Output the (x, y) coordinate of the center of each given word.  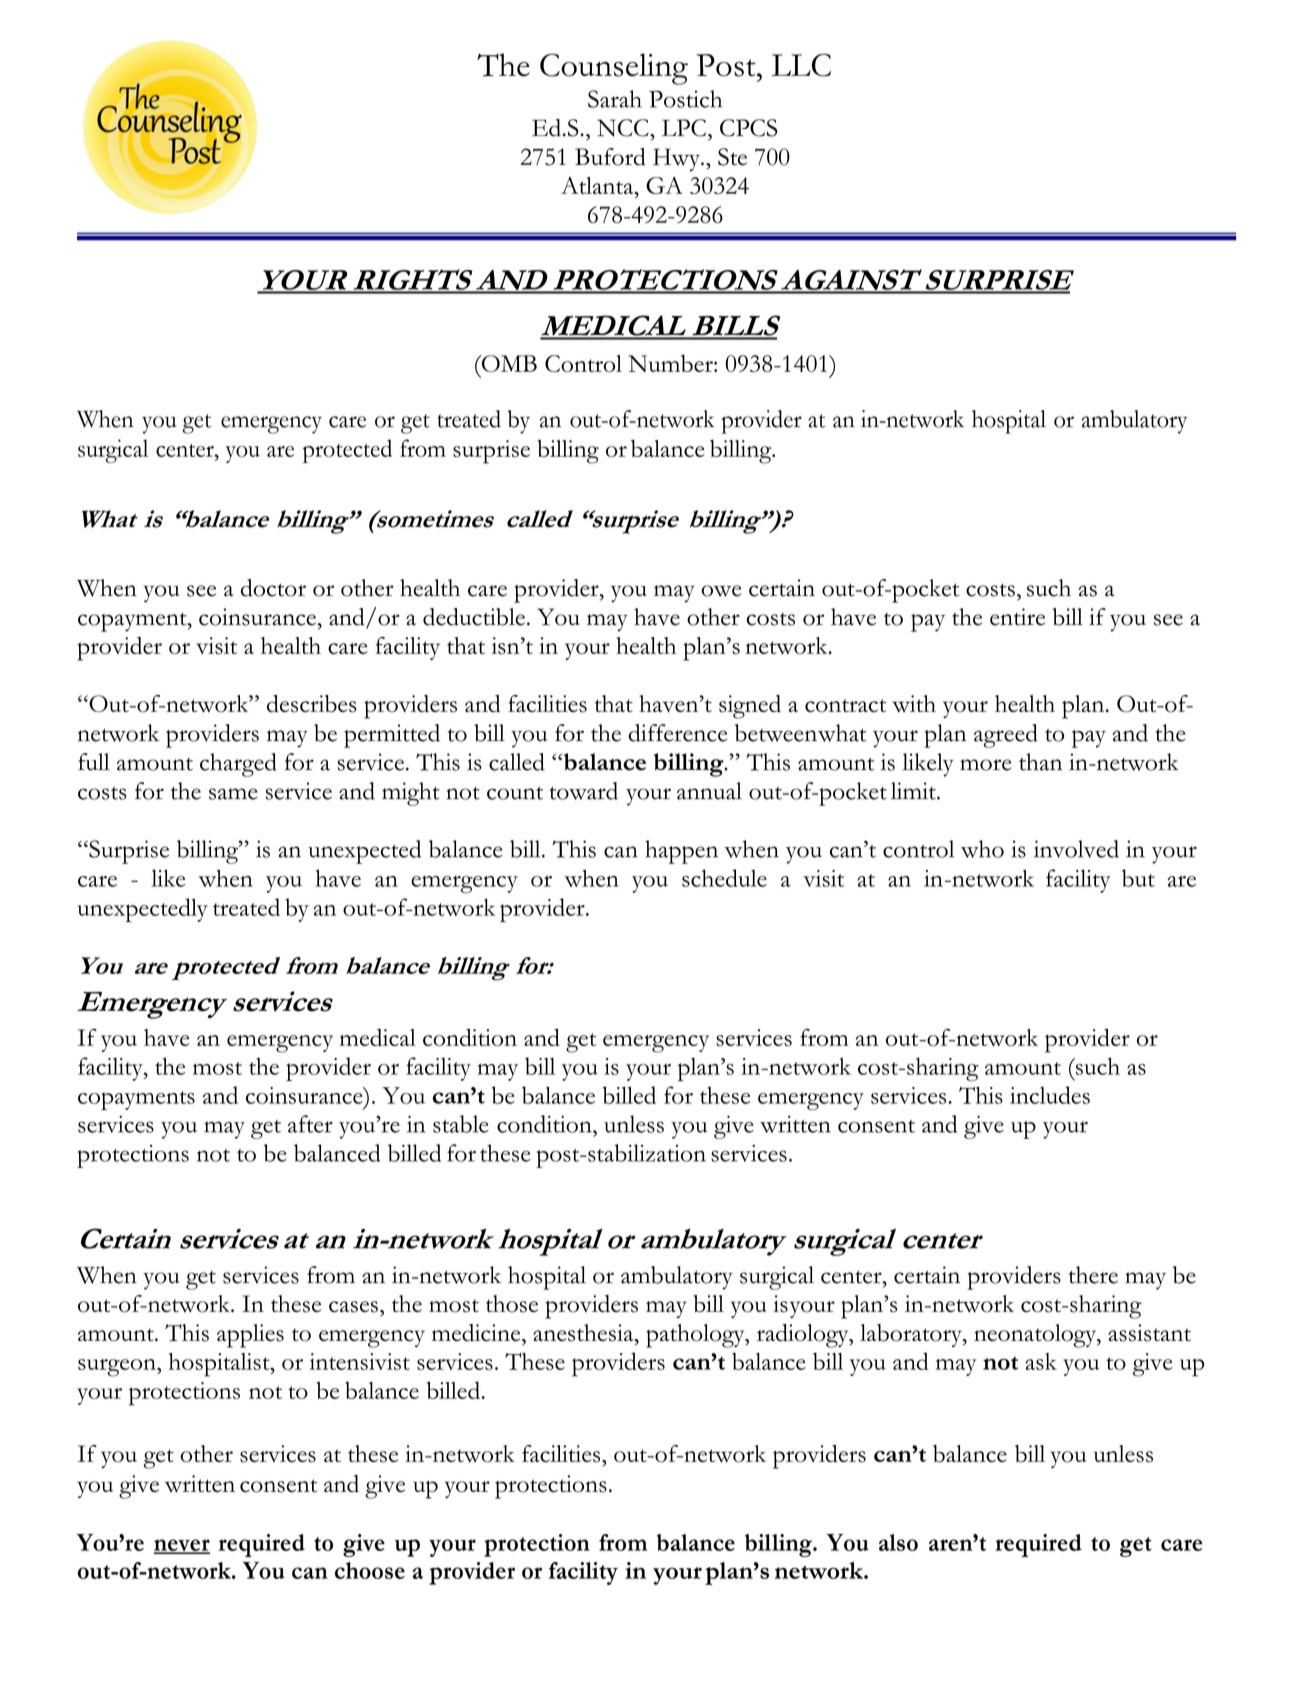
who (982, 849)
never (182, 1546)
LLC (801, 65)
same (233, 794)
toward (583, 791)
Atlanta (598, 185)
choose (370, 1570)
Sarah (615, 99)
